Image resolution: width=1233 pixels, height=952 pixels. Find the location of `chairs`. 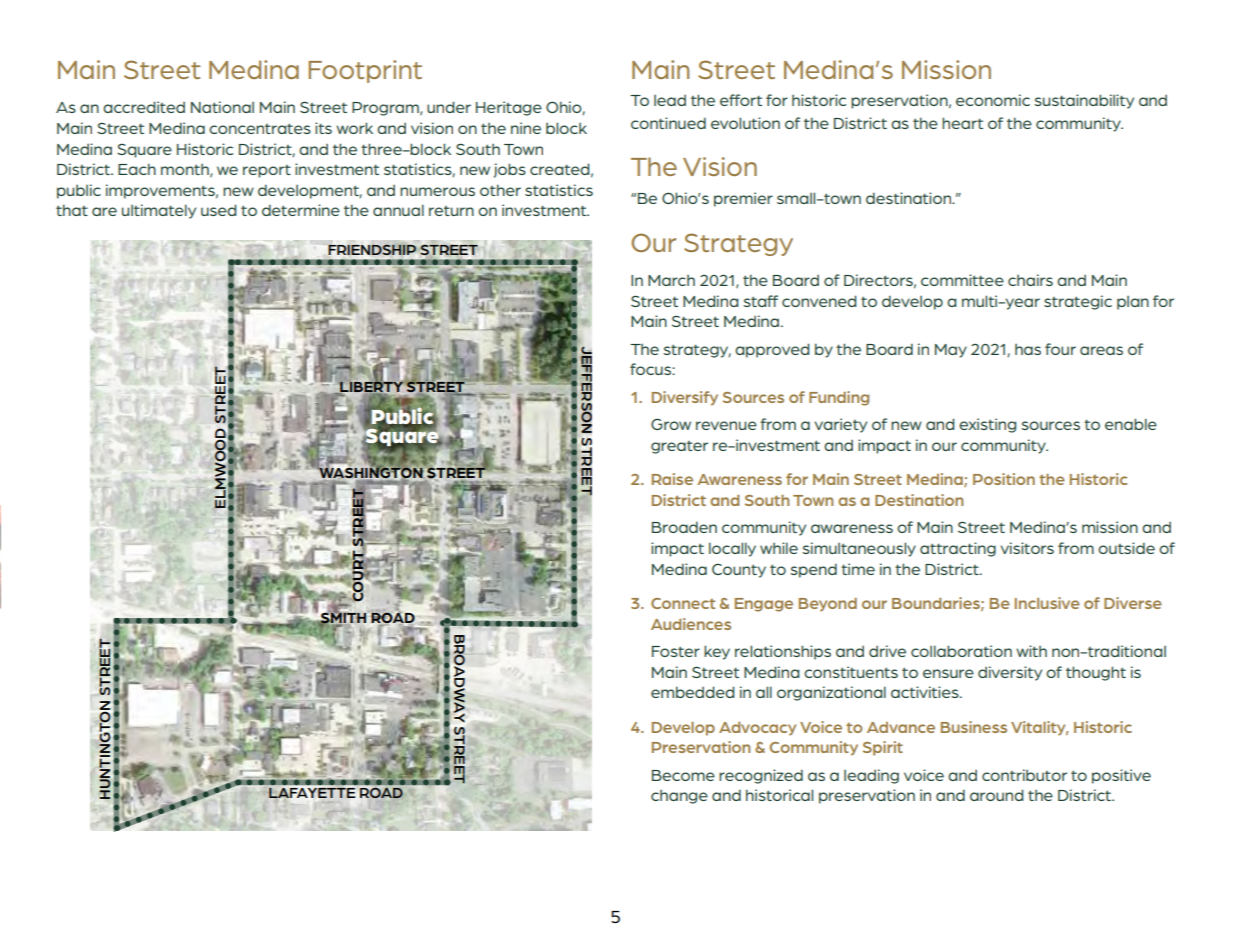

chairs is located at coordinates (1030, 280).
